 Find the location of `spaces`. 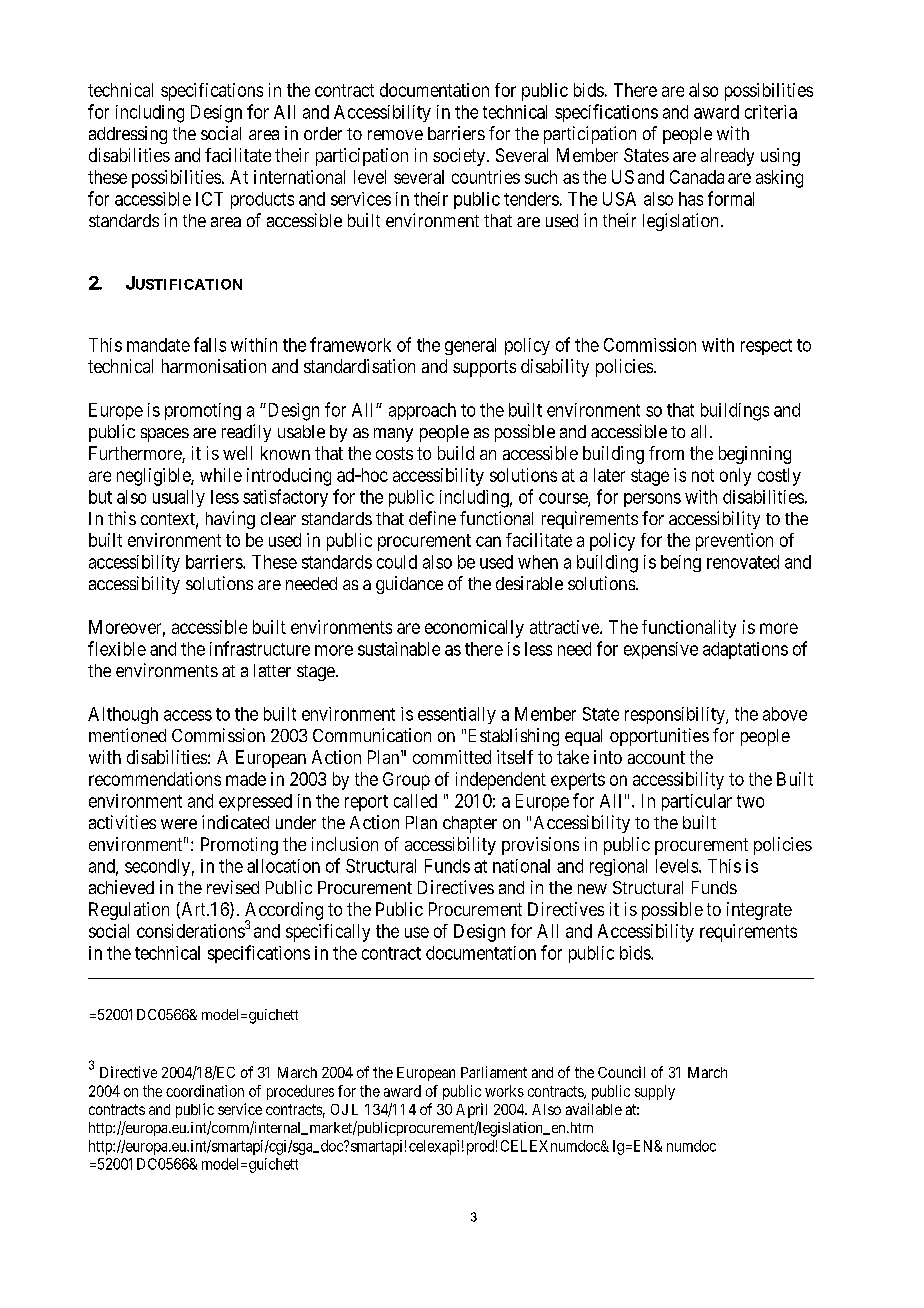

spaces is located at coordinates (165, 435).
